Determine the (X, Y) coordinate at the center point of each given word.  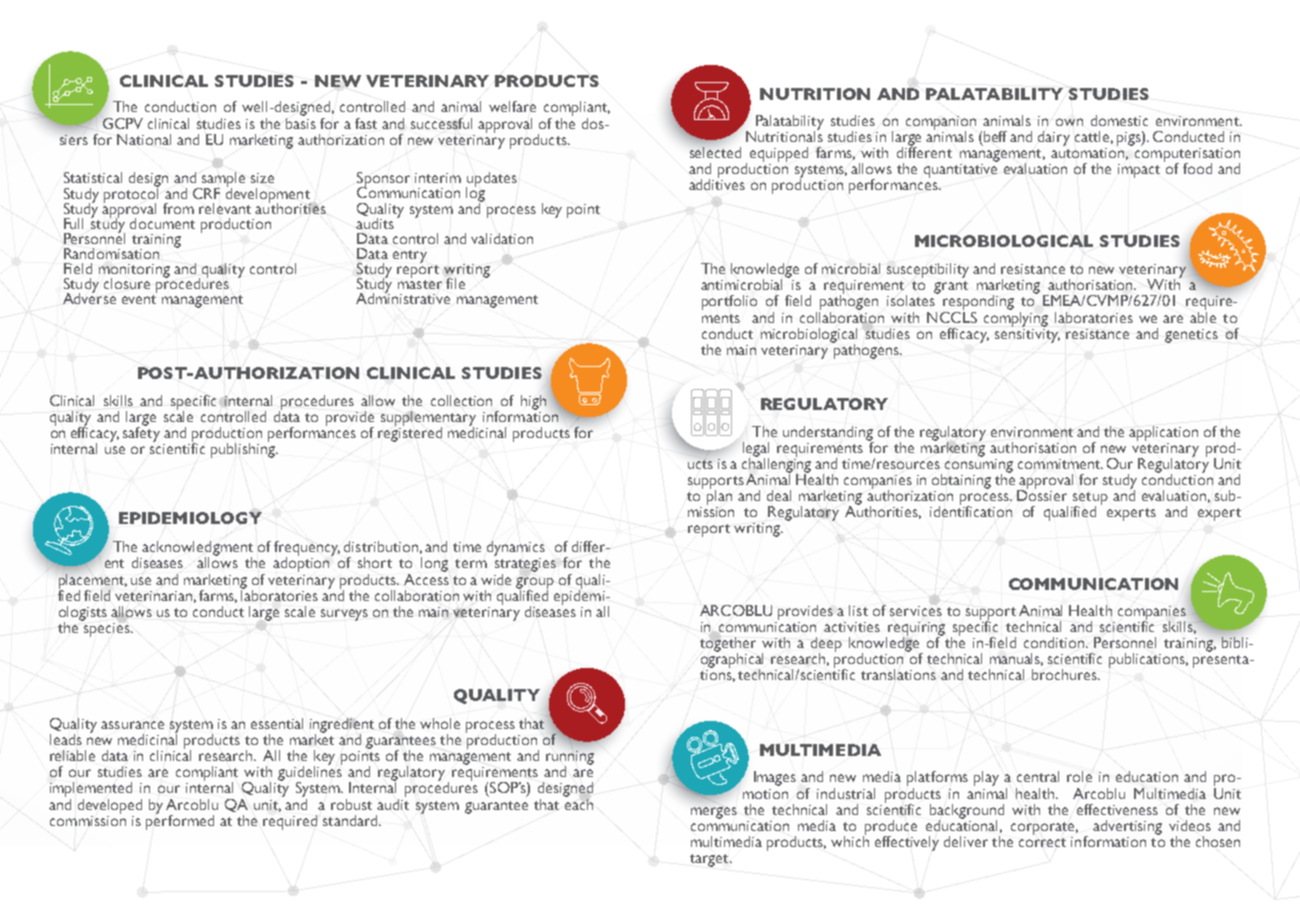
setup (1090, 499)
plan (719, 496)
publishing (244, 449)
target (710, 860)
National (144, 139)
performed (180, 821)
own (1069, 122)
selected (715, 152)
